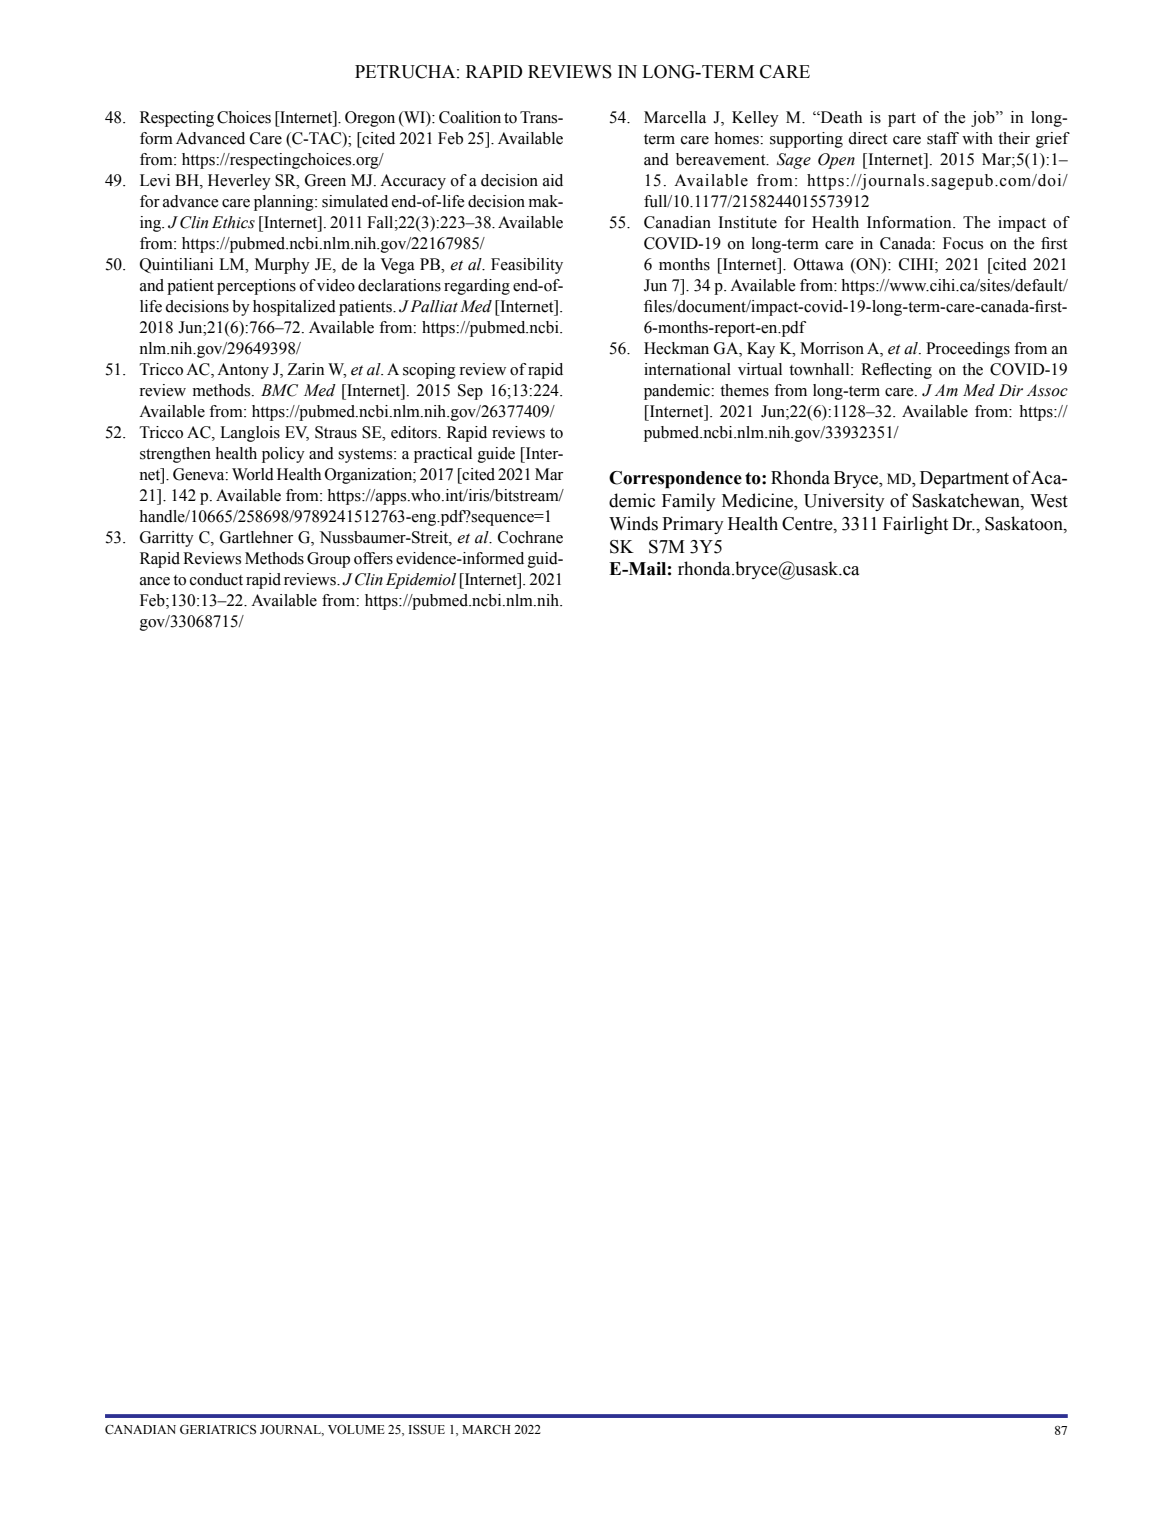 The width and height of the screenshot is (1169, 1513). I want to click on ISSUE, so click(426, 1430).
